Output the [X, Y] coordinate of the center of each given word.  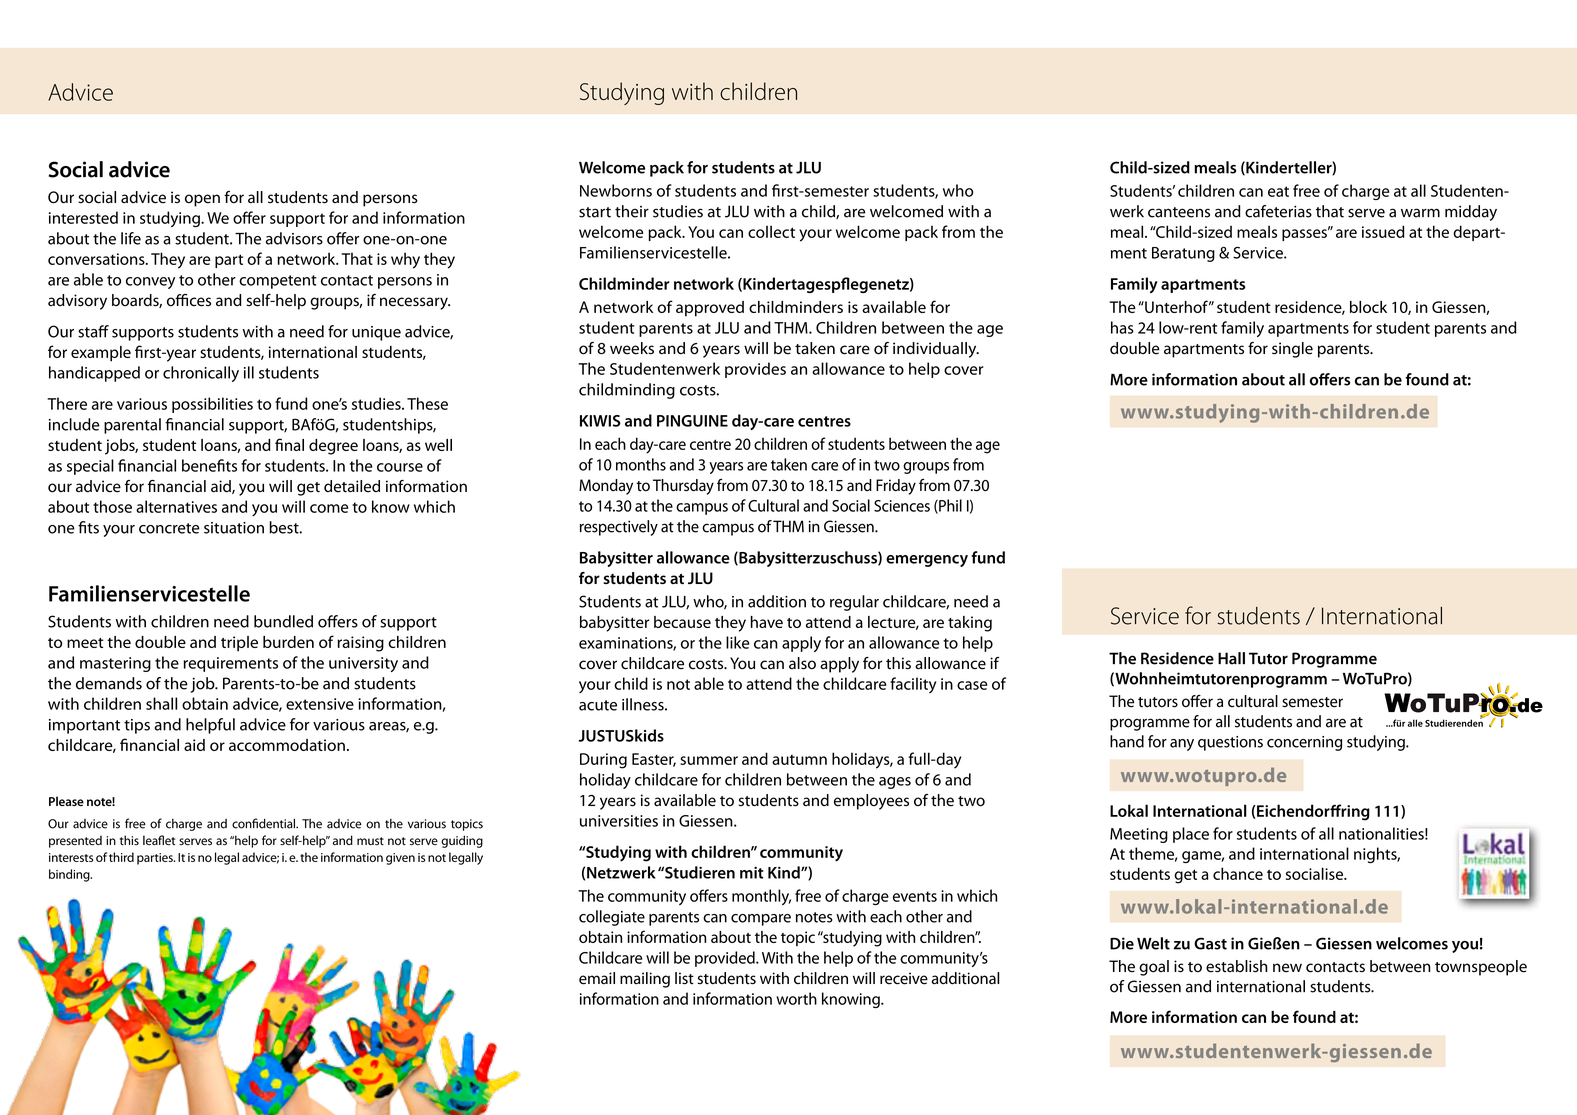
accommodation [287, 745]
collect [771, 231]
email [597, 978]
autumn [799, 760]
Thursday [683, 487]
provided [726, 959]
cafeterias [1278, 211]
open [202, 200]
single [1292, 350]
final [289, 444]
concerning [1304, 743]
